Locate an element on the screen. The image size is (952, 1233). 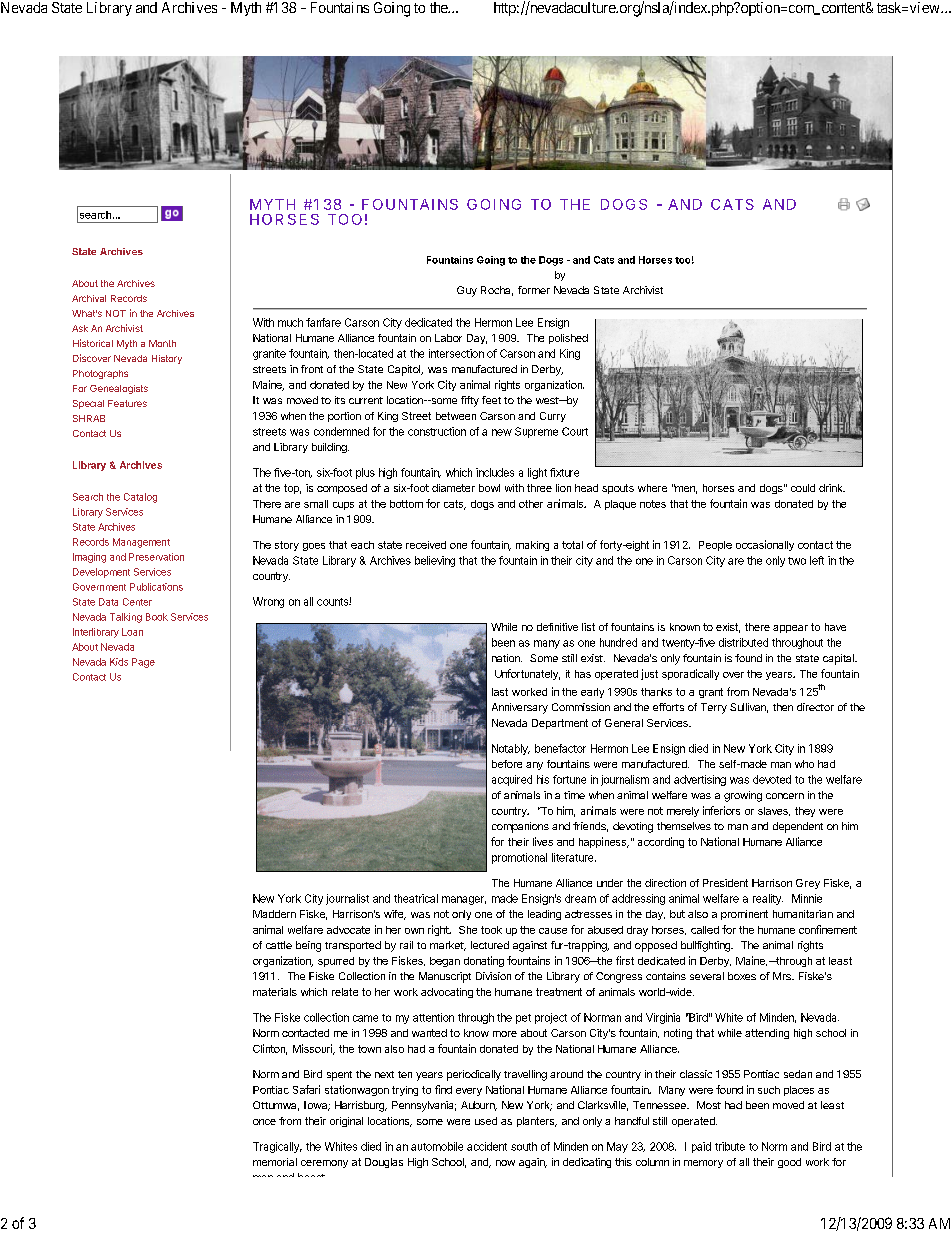
Page is located at coordinates (143, 663).
